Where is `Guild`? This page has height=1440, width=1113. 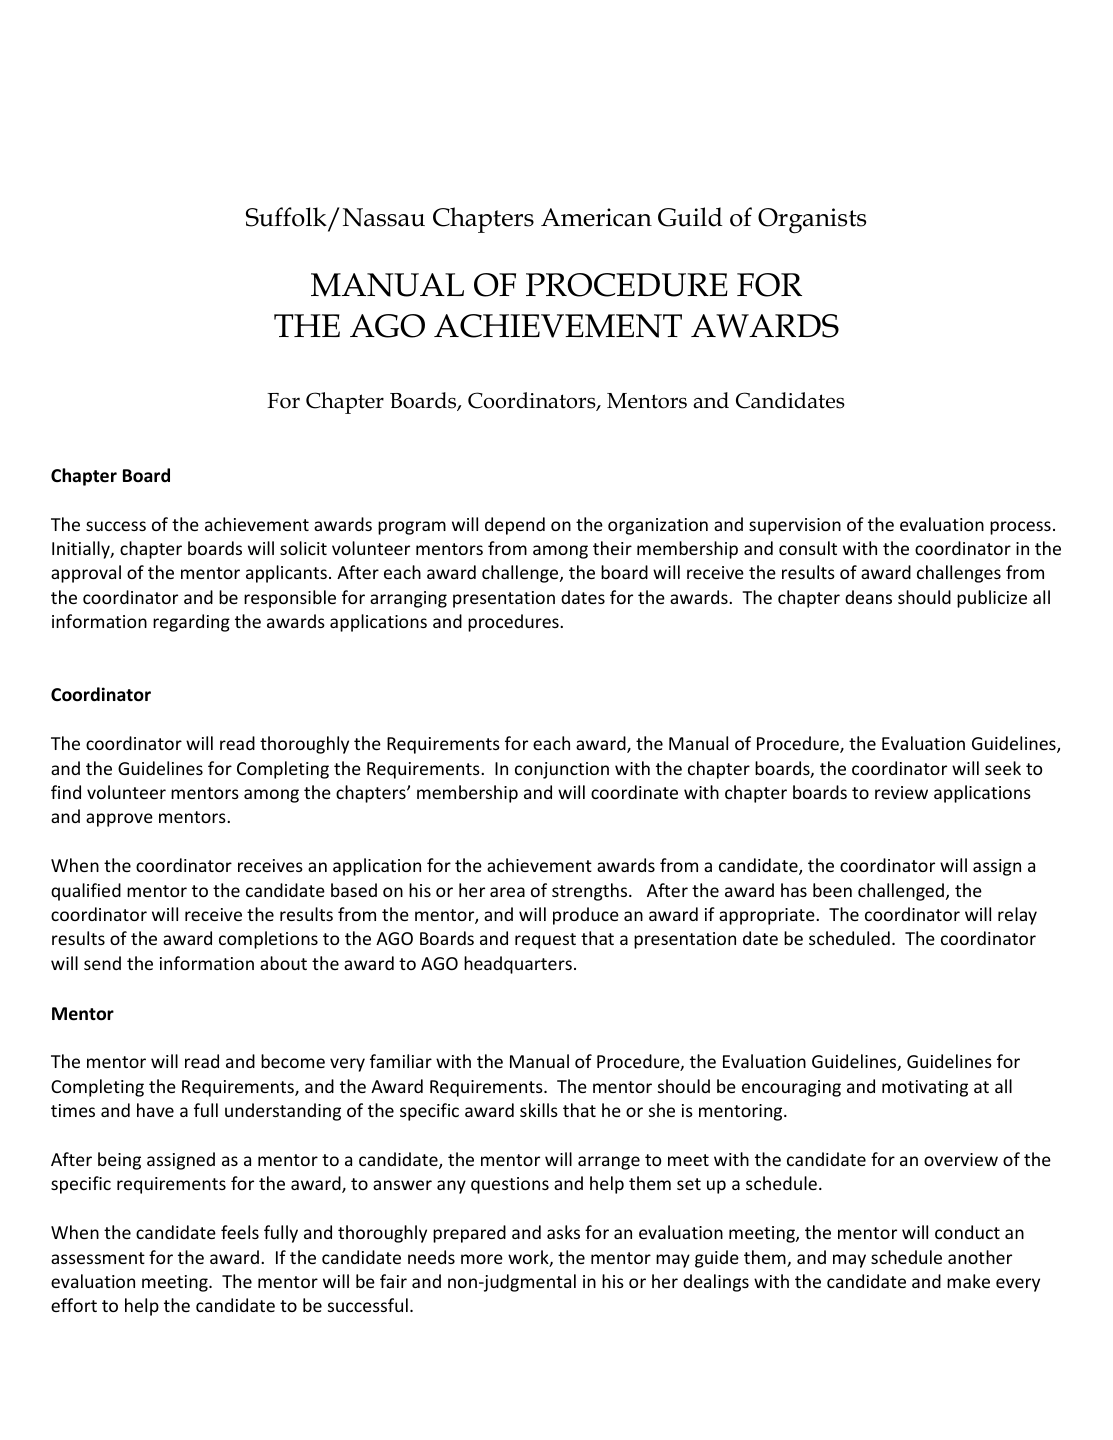 Guild is located at coordinates (690, 217).
